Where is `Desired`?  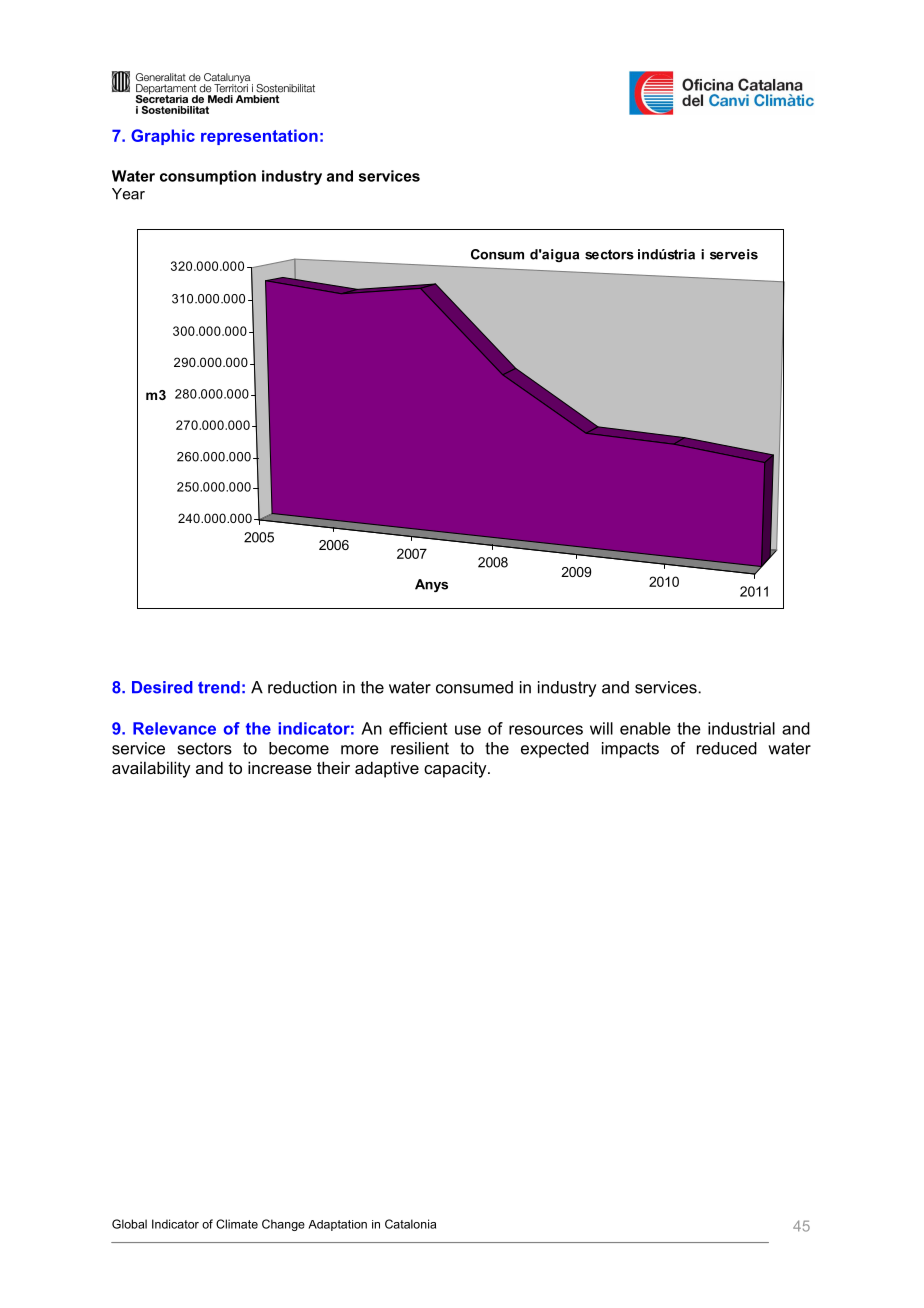
Desired is located at coordinates (162, 687).
